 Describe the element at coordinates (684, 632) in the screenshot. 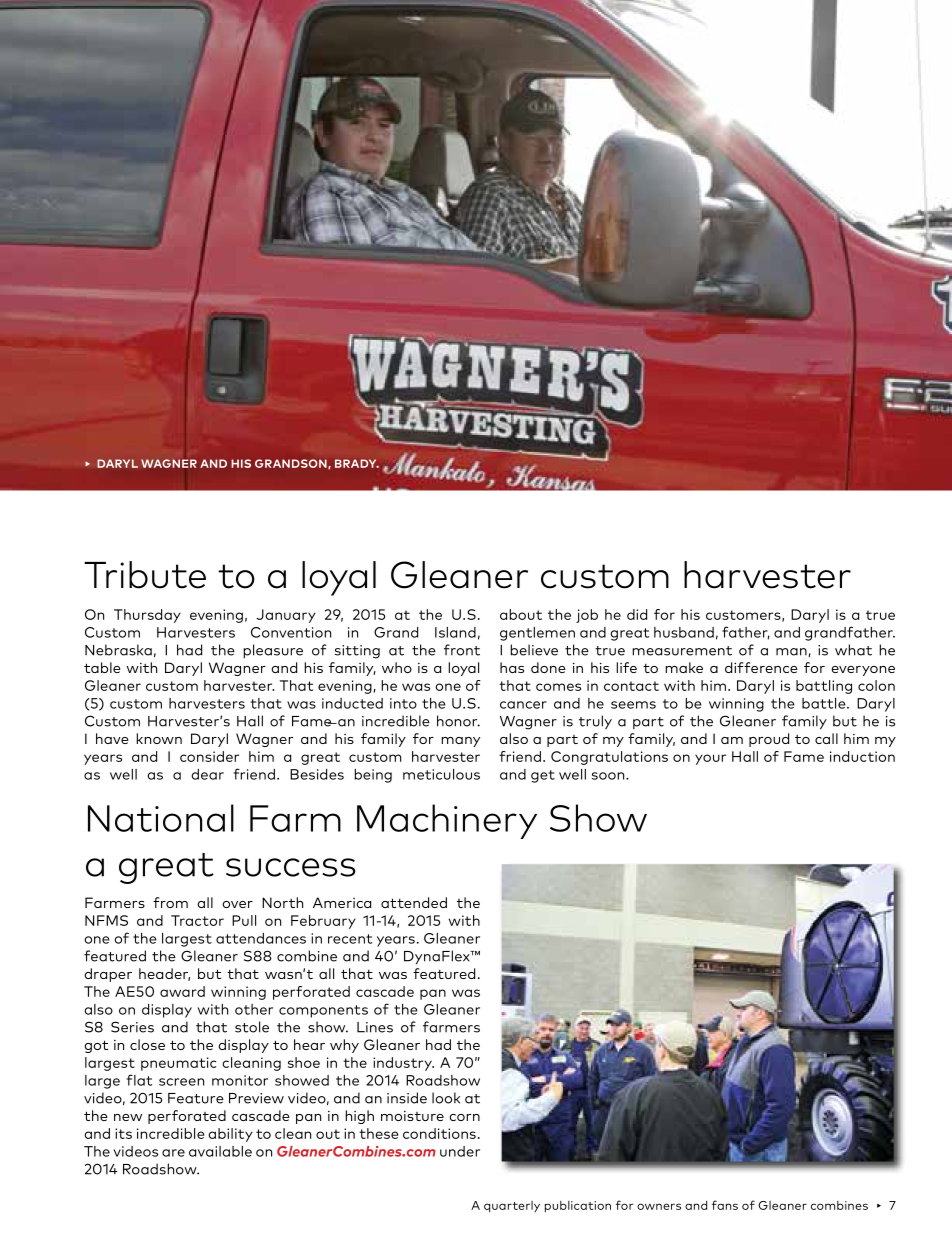

I see `husband` at that location.
